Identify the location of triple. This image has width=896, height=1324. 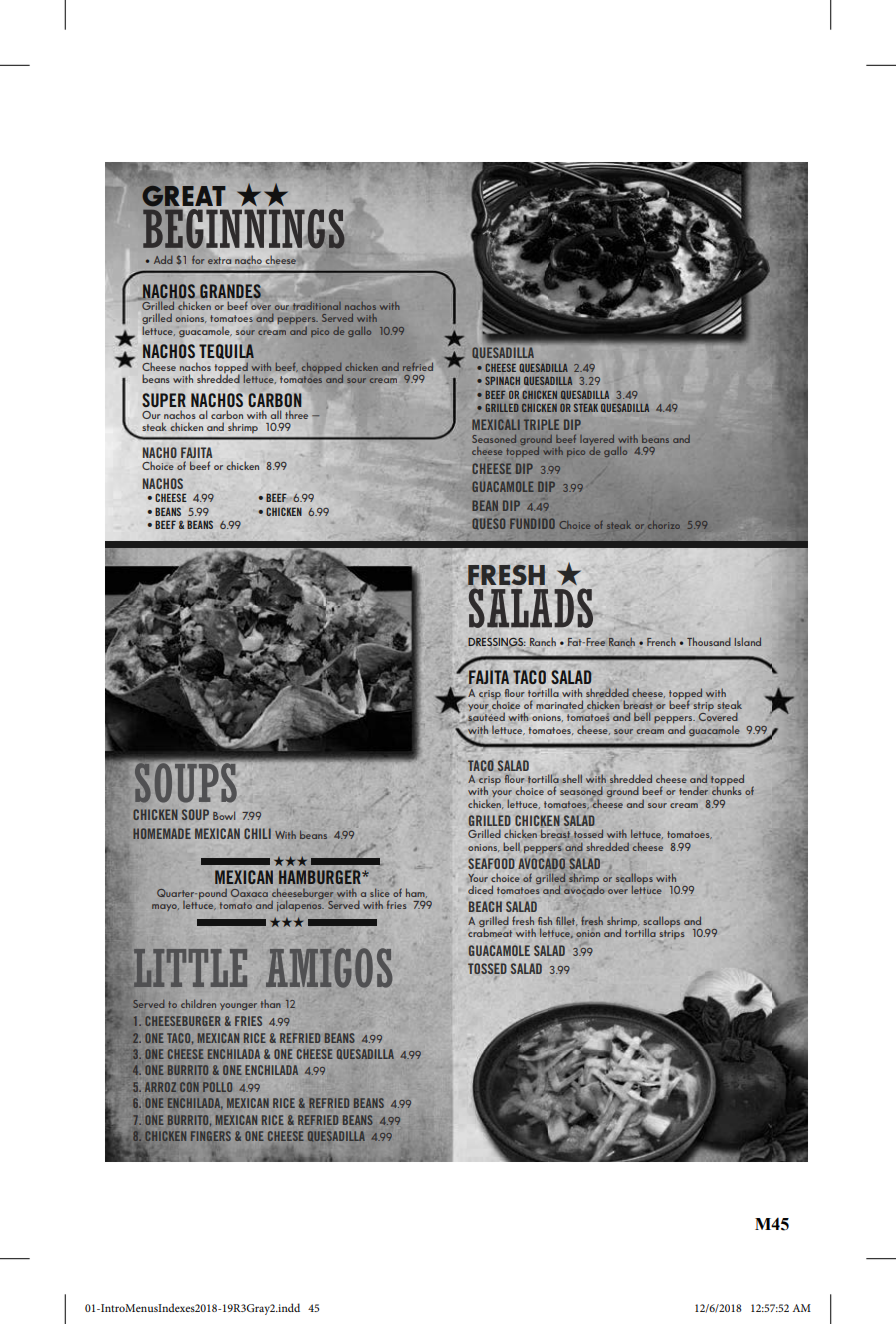
(541, 424).
